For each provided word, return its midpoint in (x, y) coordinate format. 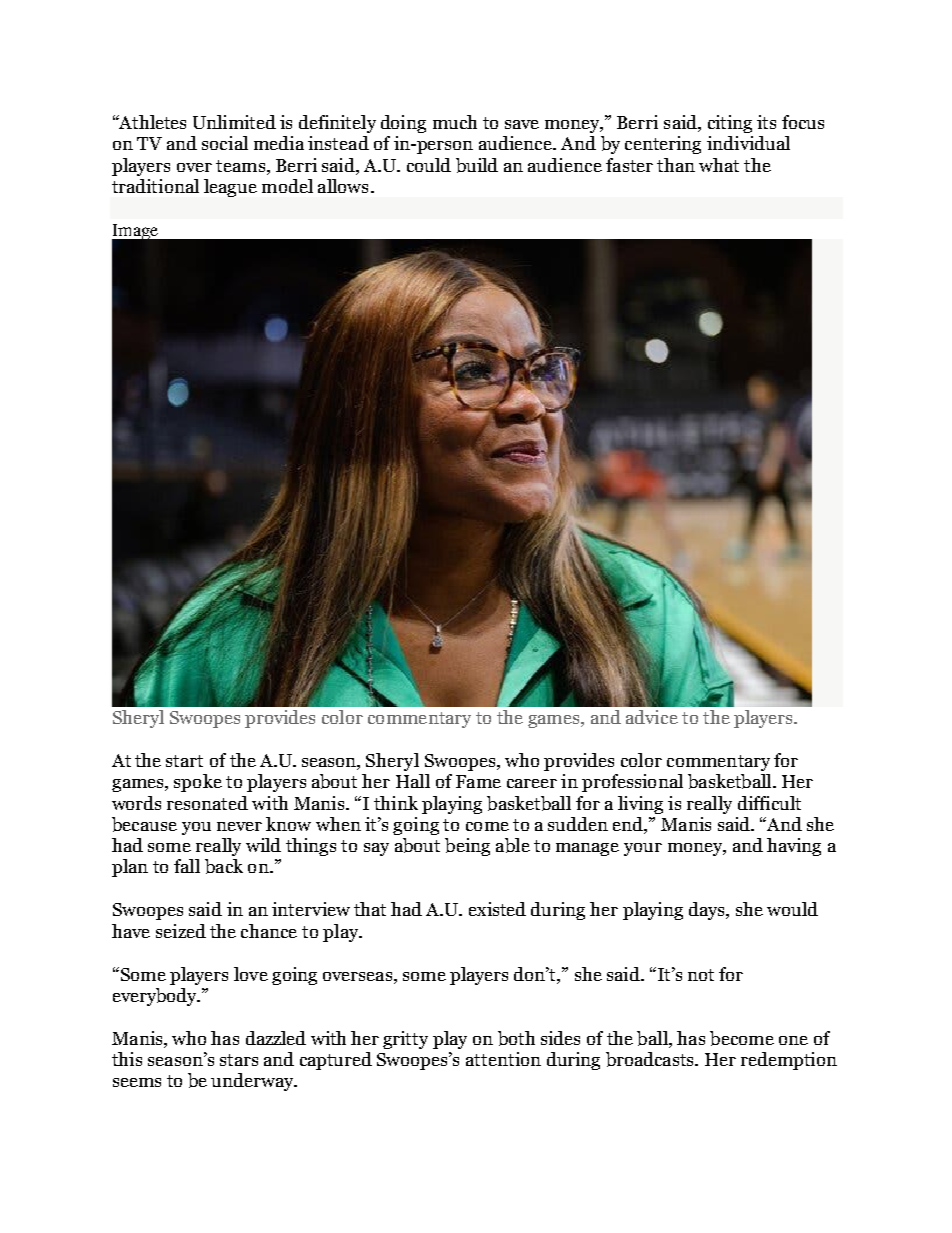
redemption (789, 1061)
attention (503, 1059)
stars (239, 1060)
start (184, 761)
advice (652, 717)
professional (632, 783)
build (477, 165)
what (719, 165)
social (225, 143)
